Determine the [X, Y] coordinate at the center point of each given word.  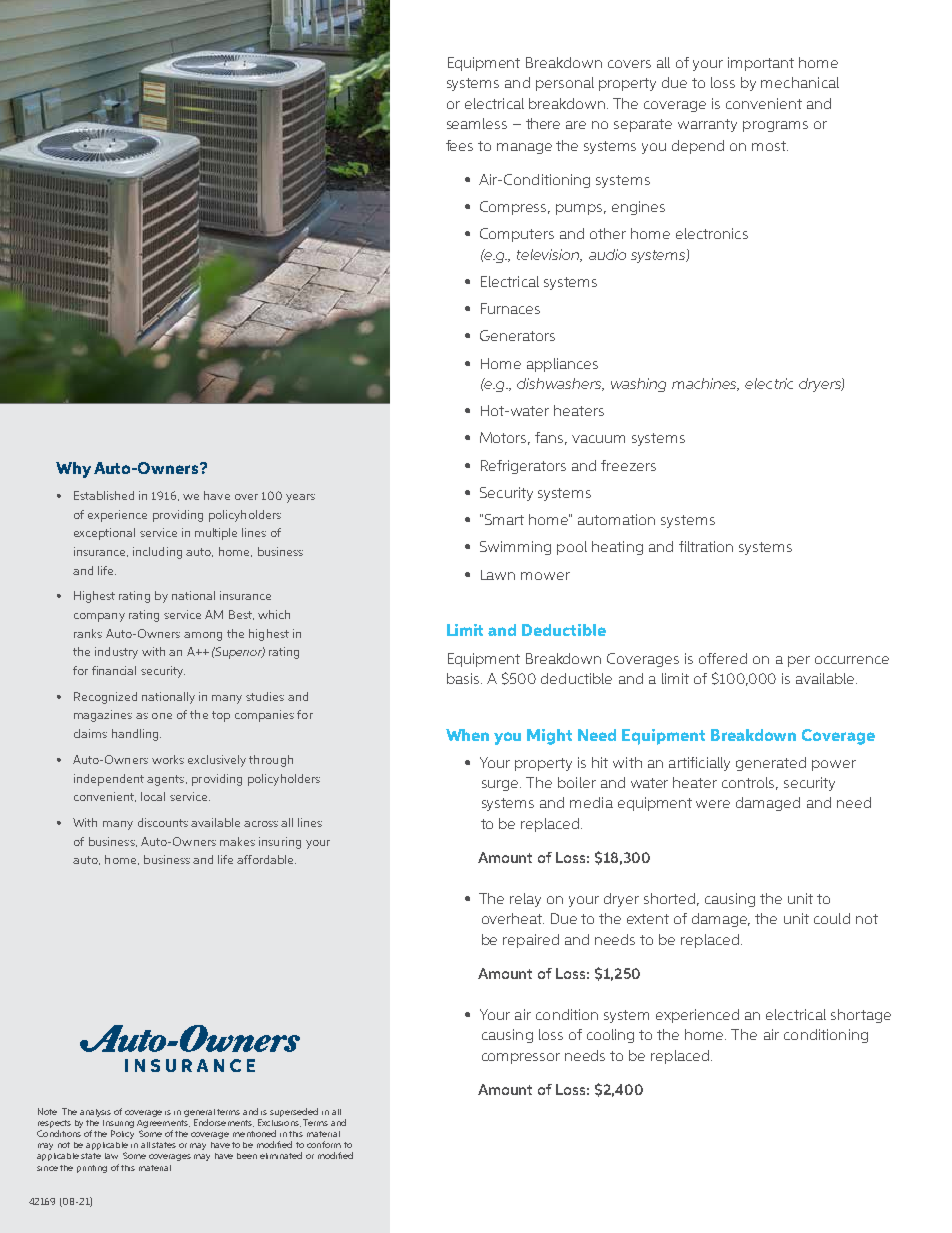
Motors [505, 438]
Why [73, 470]
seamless [477, 123]
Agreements [163, 1124]
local [153, 796]
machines [705, 384]
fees [459, 145]
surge [501, 785]
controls [750, 783]
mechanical [800, 82]
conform [324, 1144]
